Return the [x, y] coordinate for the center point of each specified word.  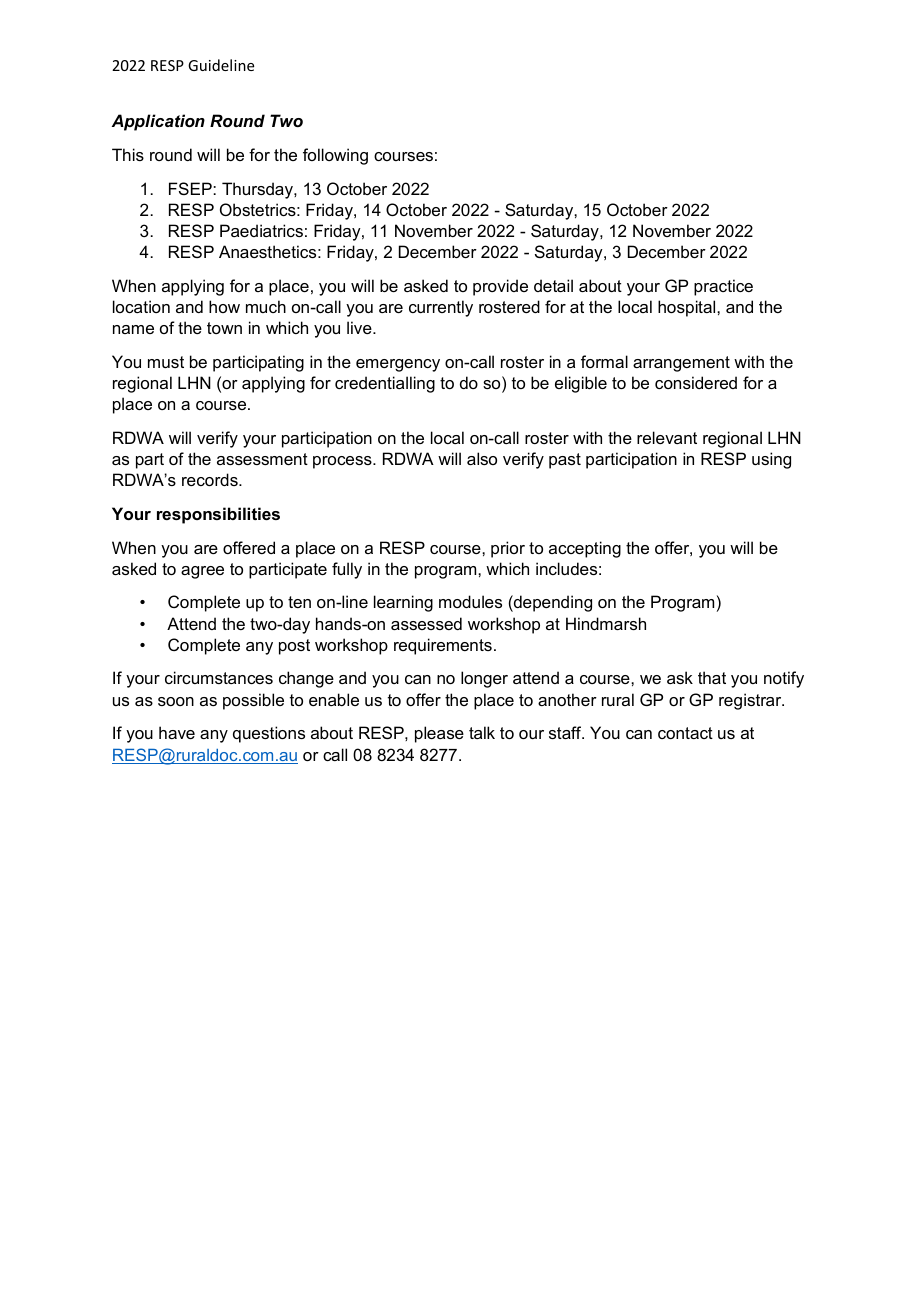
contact [685, 733]
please [439, 734]
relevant [667, 437]
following [335, 156]
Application [158, 122]
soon [176, 701]
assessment [262, 459]
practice [723, 287]
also [482, 458]
